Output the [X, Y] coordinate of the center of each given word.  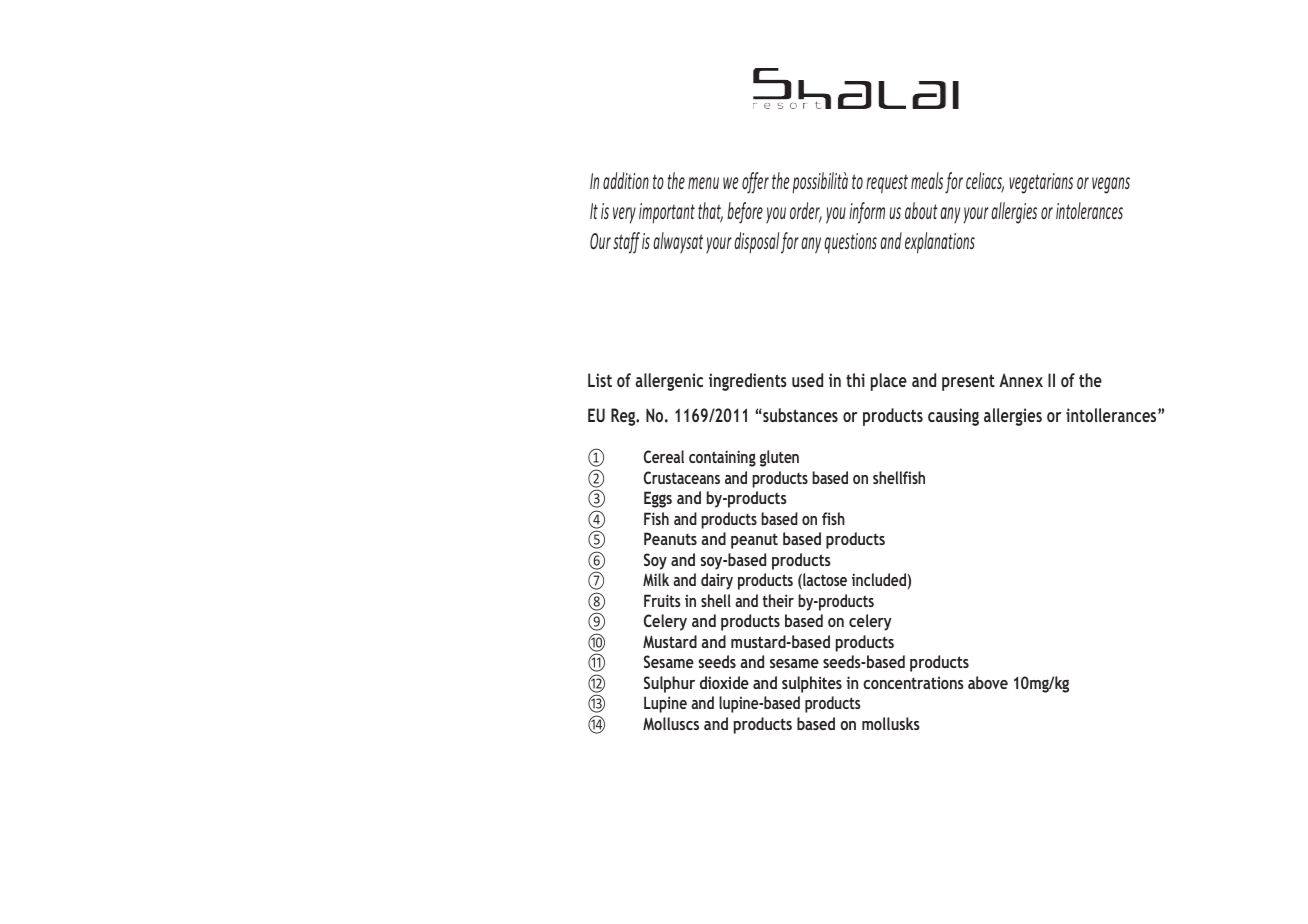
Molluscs [671, 723]
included [879, 579]
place [889, 382]
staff [626, 243]
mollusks [891, 723]
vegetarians [1041, 183]
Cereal [664, 456]
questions [851, 243]
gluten [779, 458]
